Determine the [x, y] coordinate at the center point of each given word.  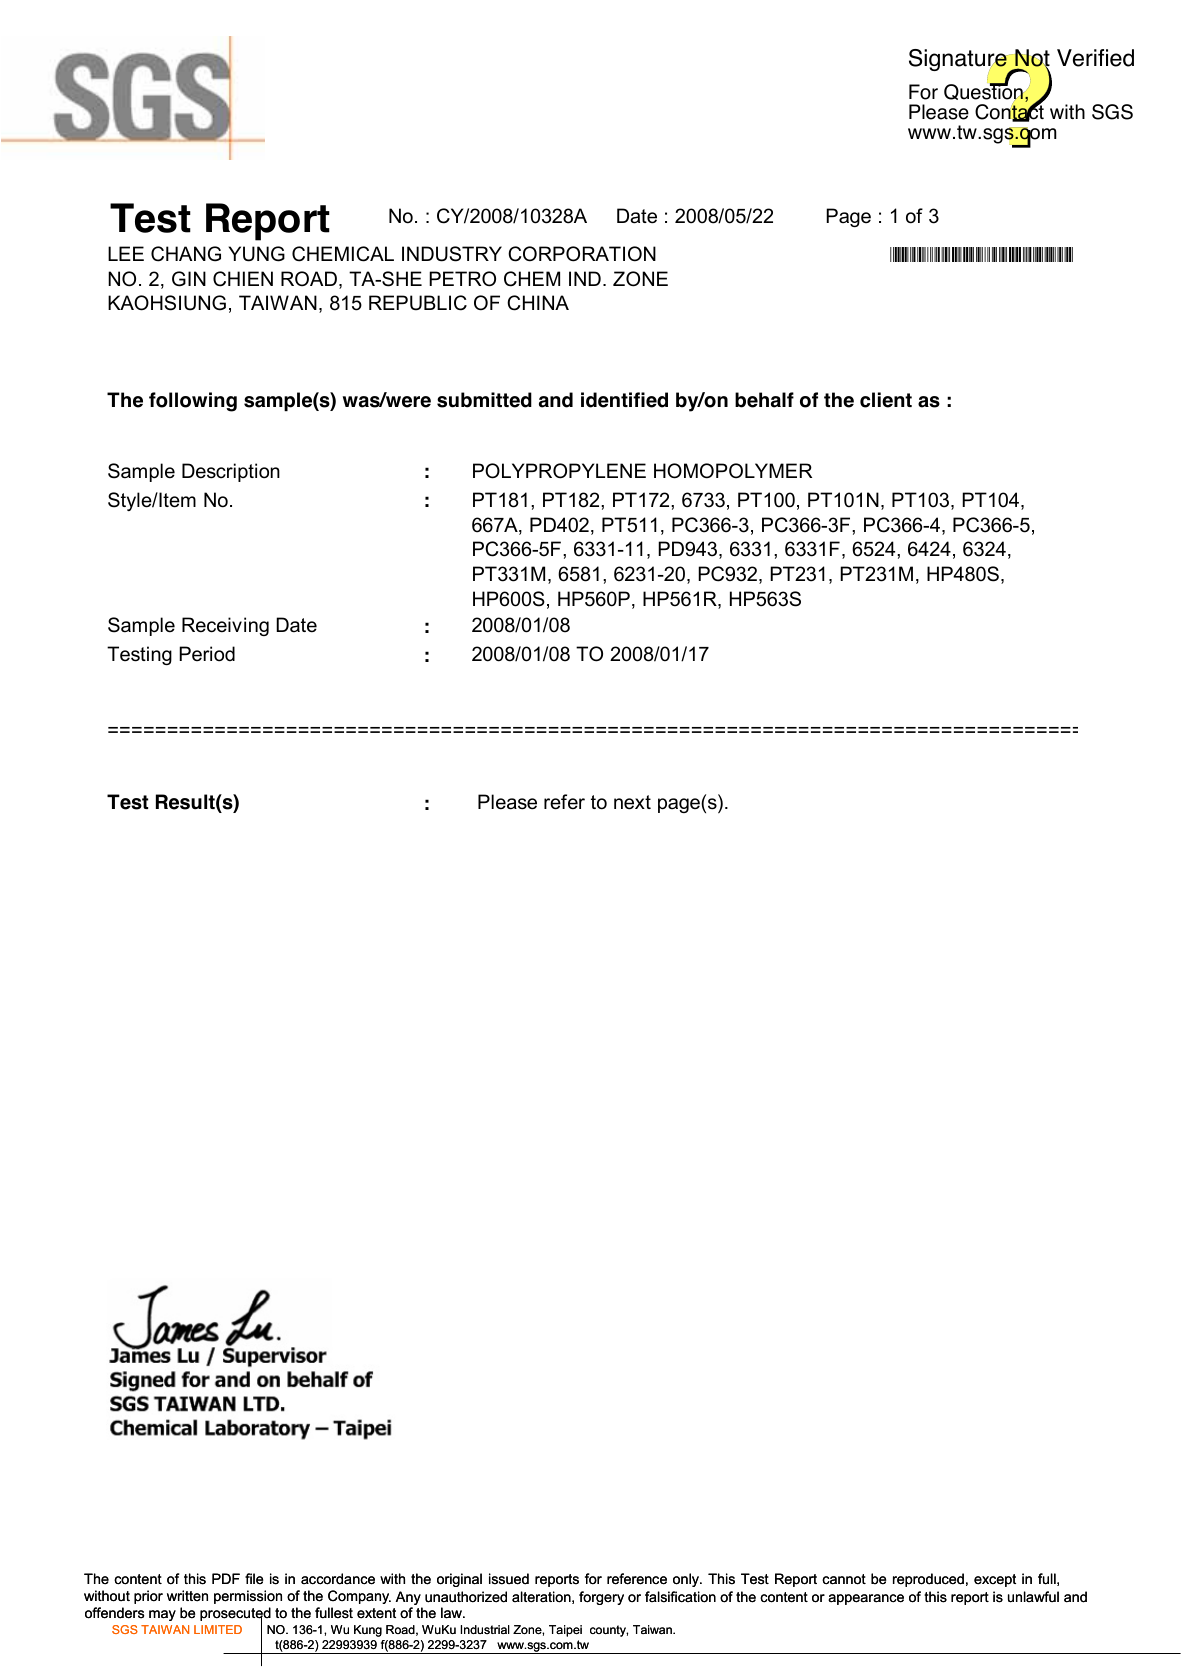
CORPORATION [582, 254]
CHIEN [243, 279]
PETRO [462, 279]
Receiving [225, 626]
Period [207, 654]
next [632, 802]
